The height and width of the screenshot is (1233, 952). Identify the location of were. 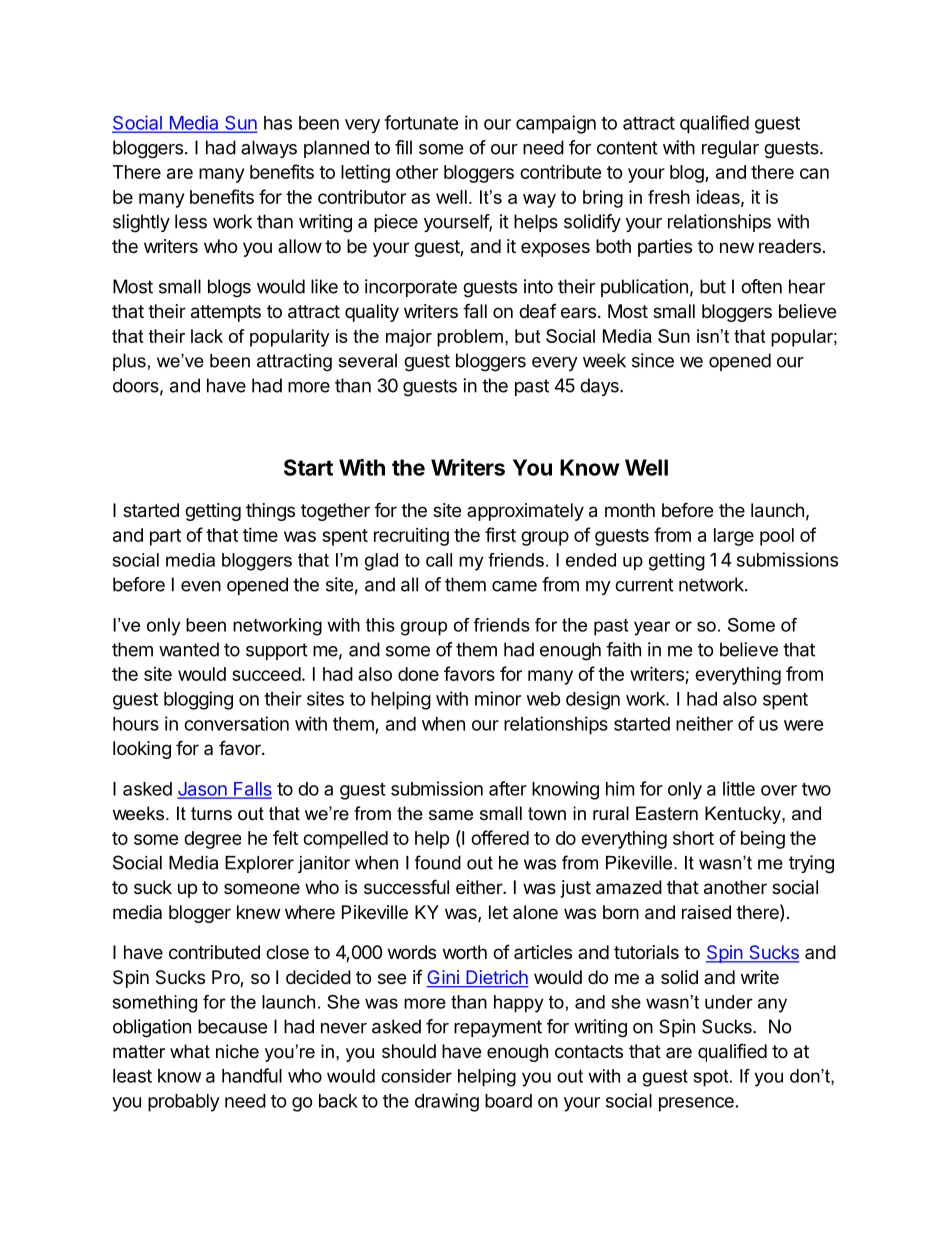
(804, 725).
